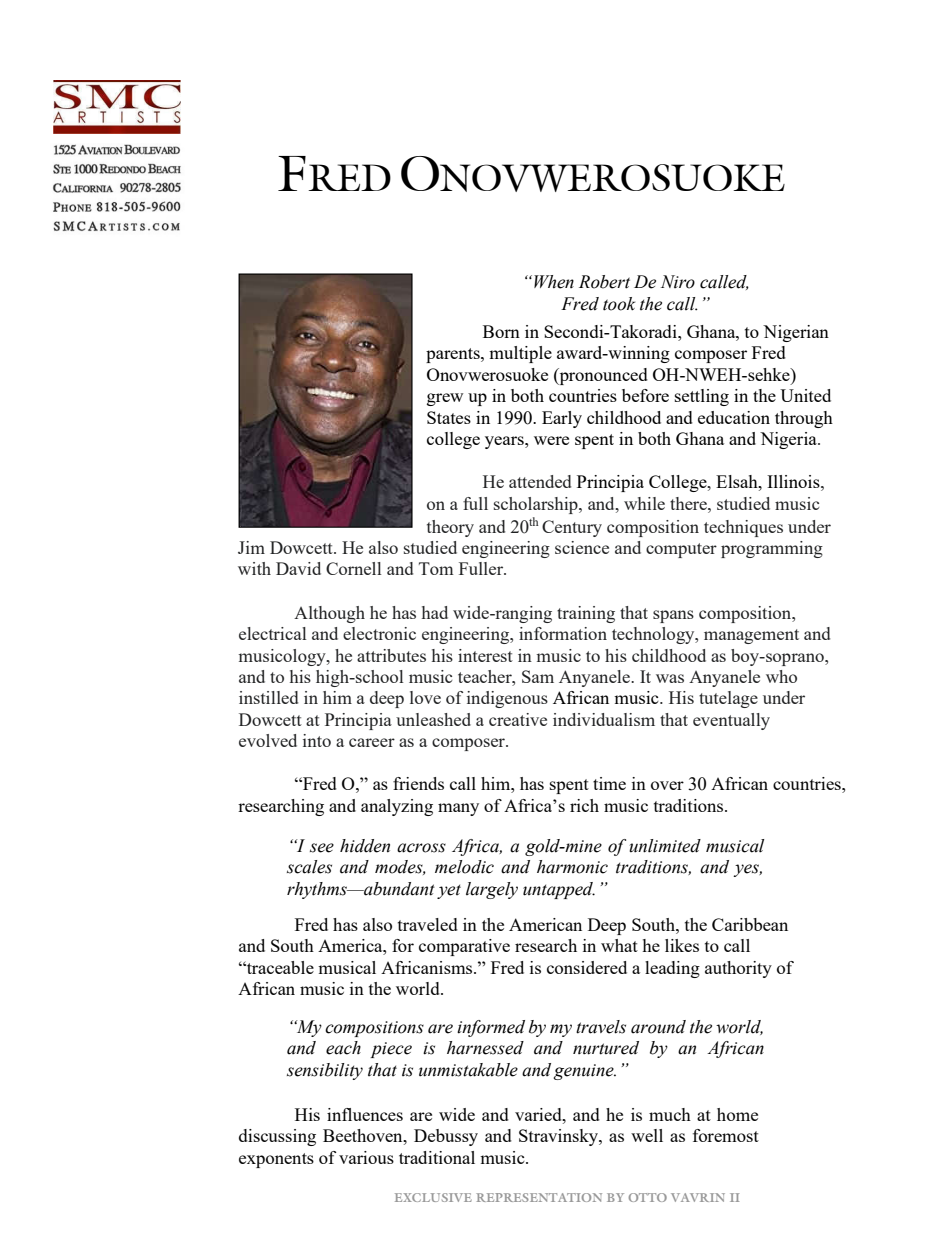 The height and width of the image is (1233, 952). Describe the element at coordinates (559, 890) in the image. I see `untapped` at that location.
